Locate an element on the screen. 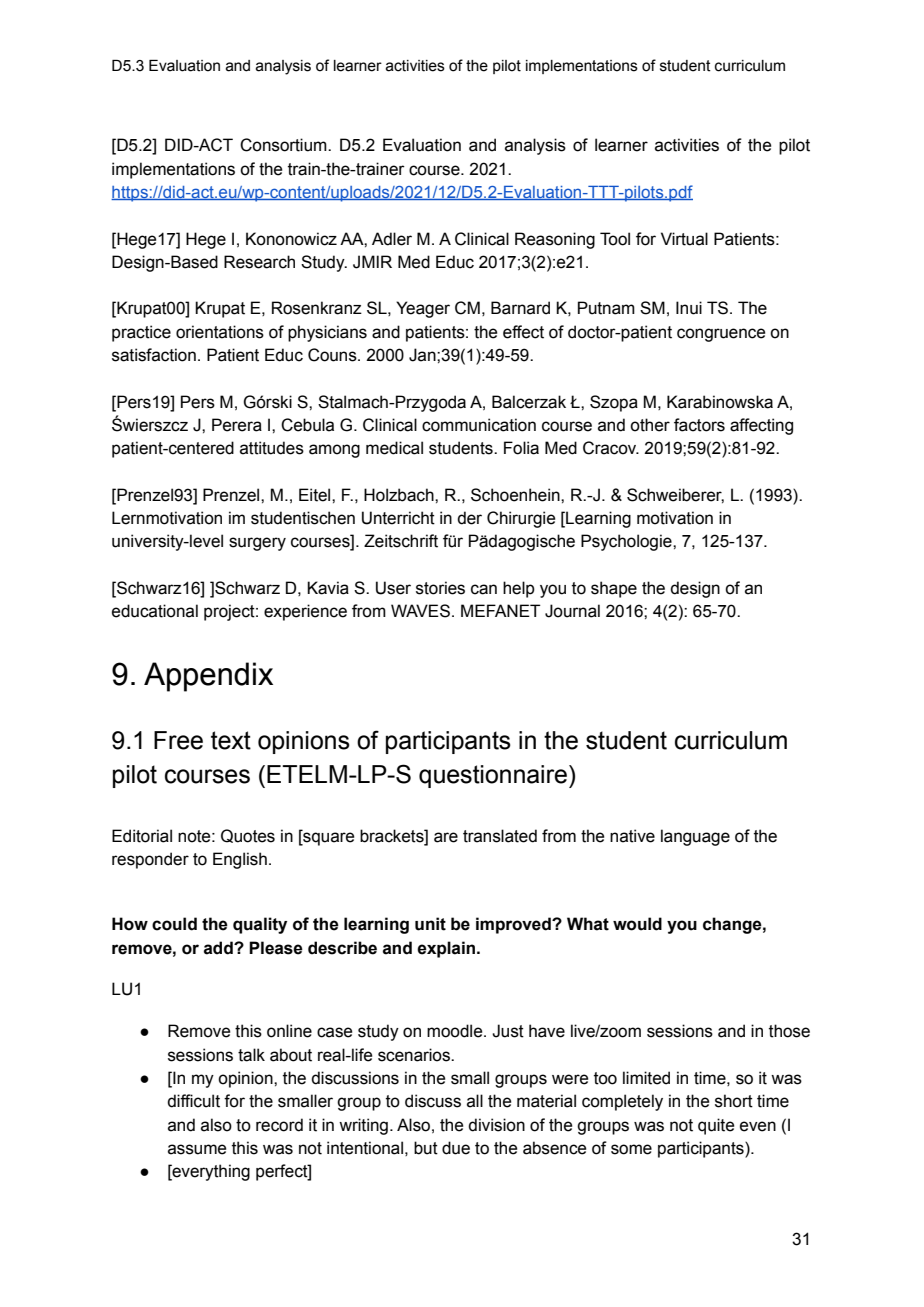 Image resolution: width=924 pixels, height=1307 pixels. Adler is located at coordinates (392, 239).
